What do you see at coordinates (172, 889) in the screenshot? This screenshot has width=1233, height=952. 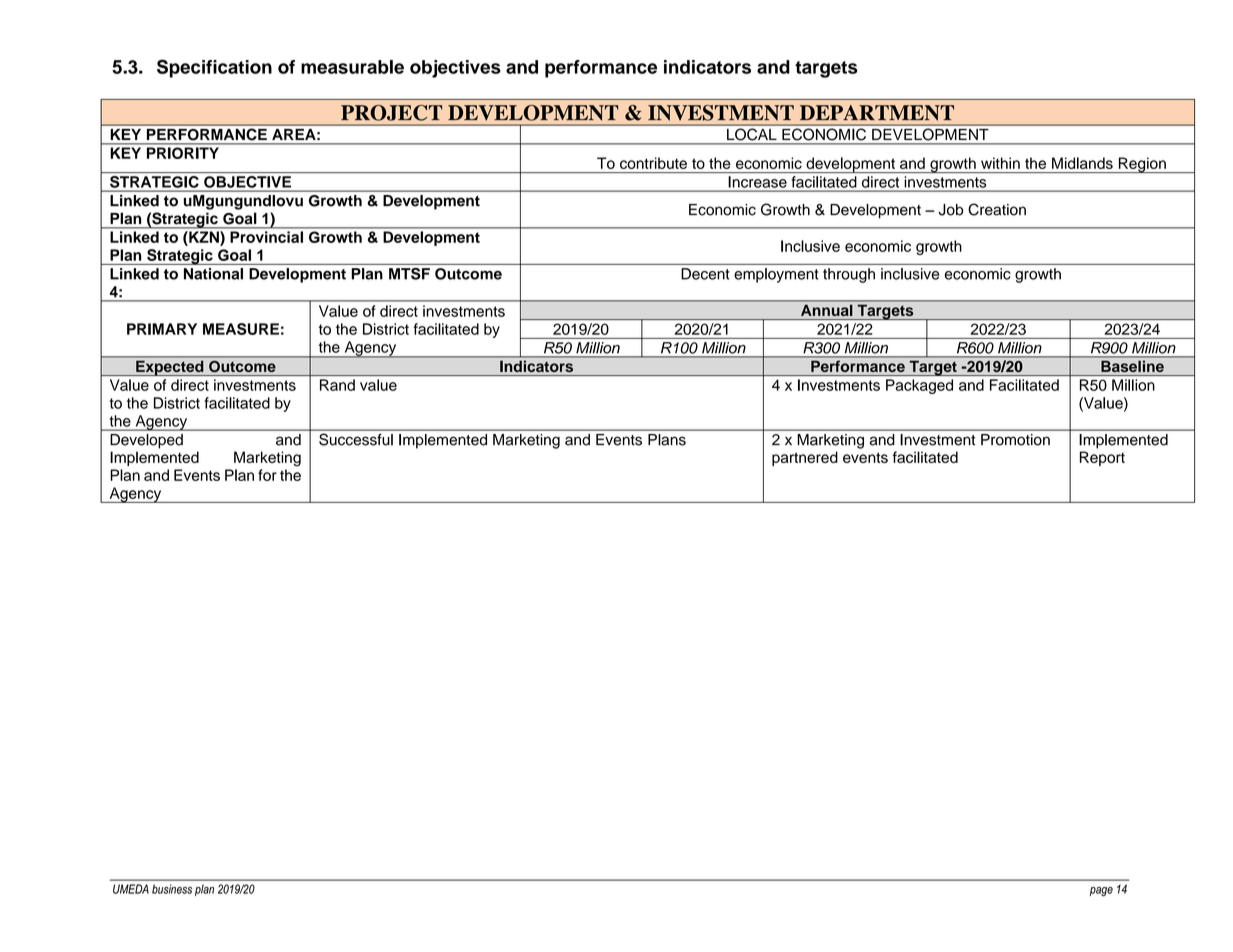 I see `business` at bounding box center [172, 889].
